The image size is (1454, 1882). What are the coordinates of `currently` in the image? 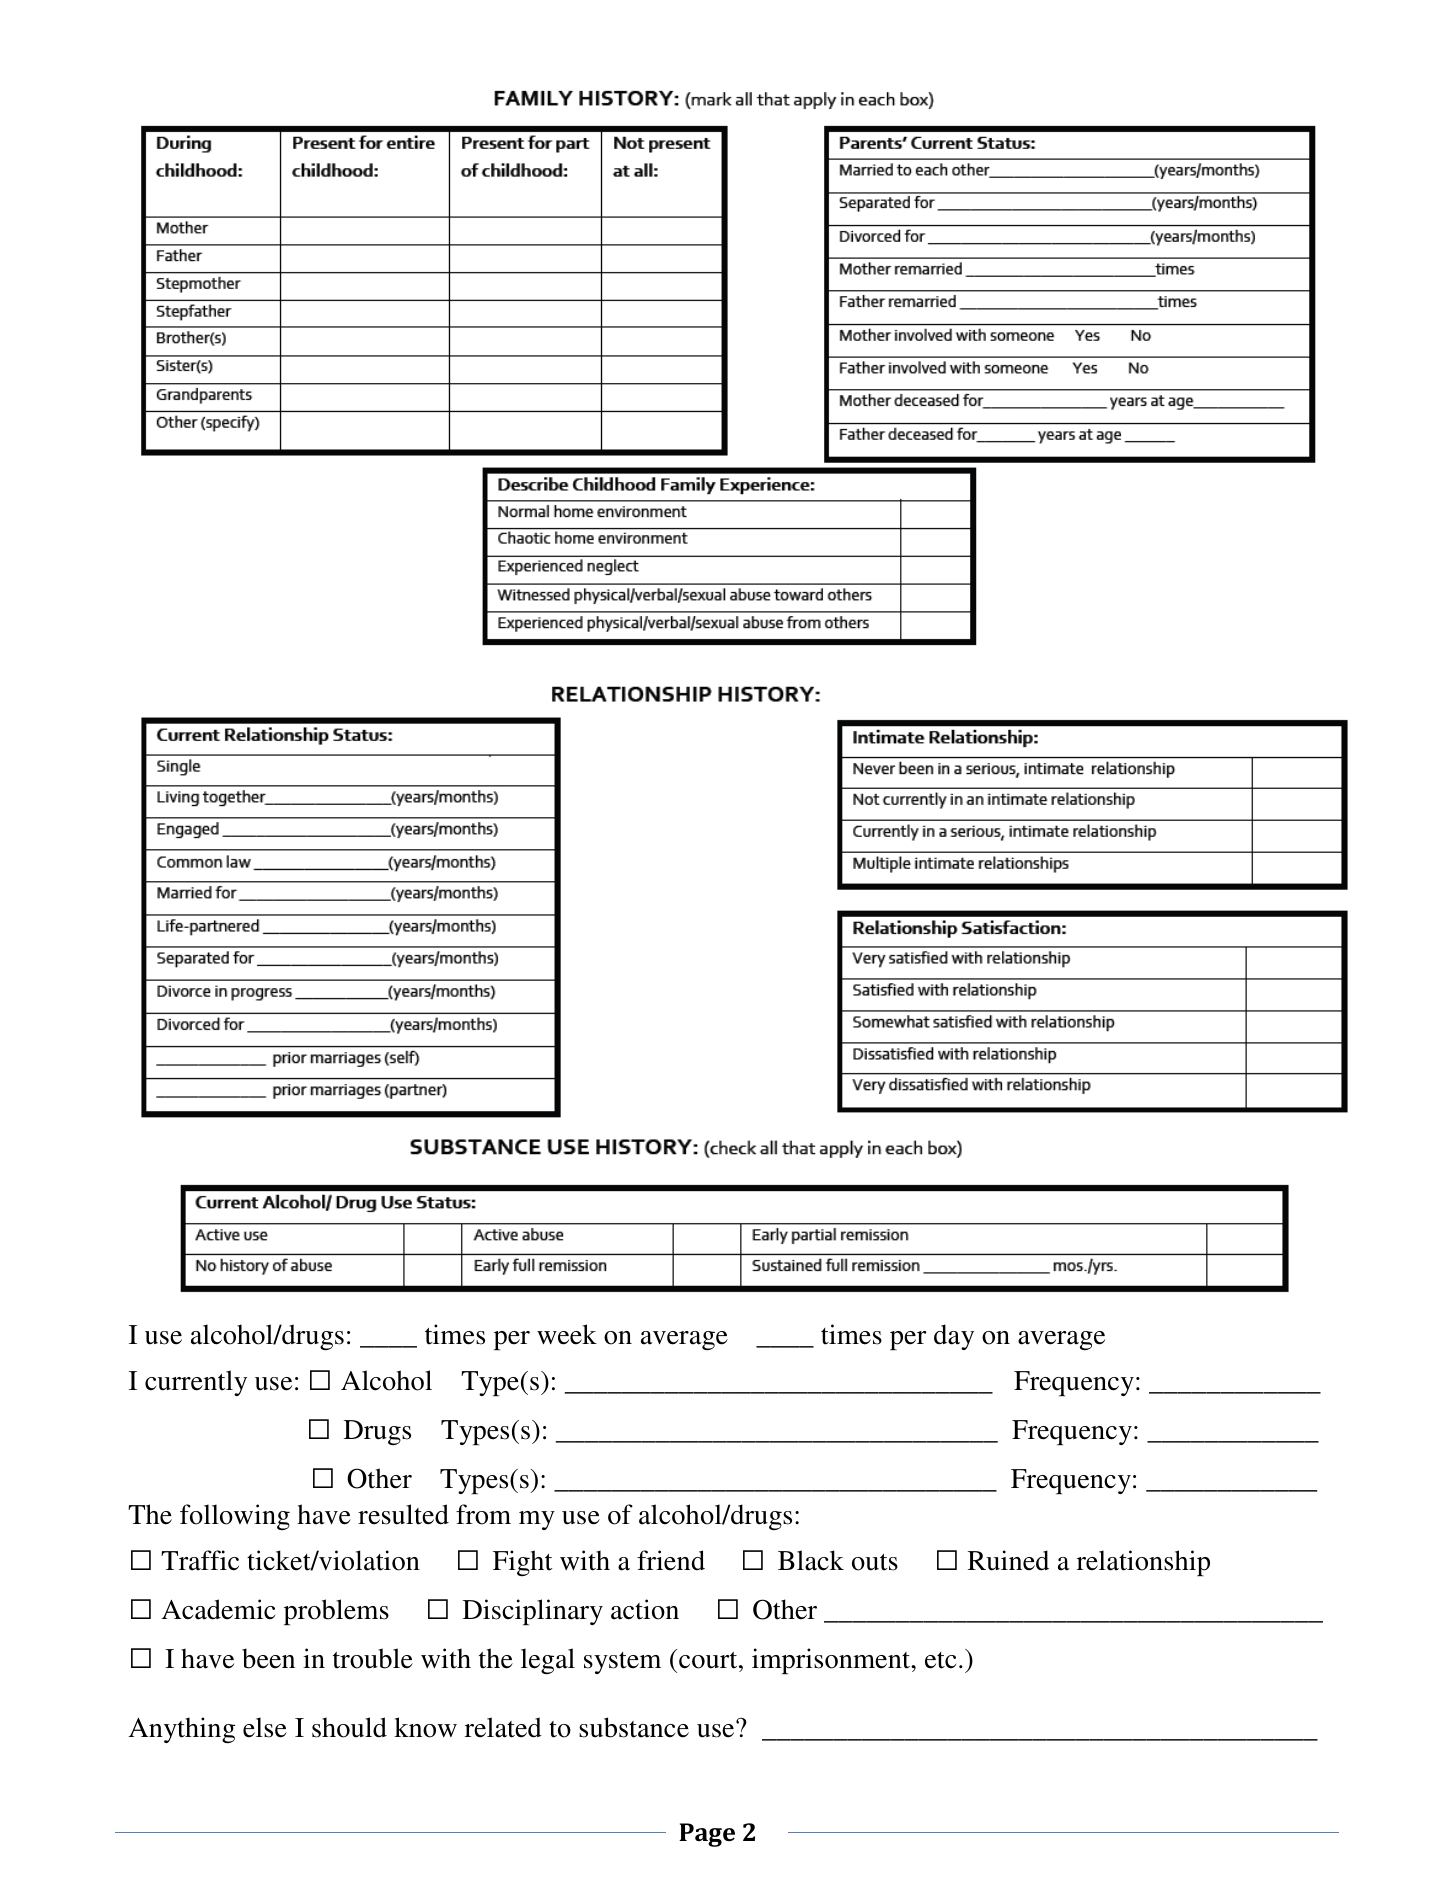 It's located at (196, 1383).
